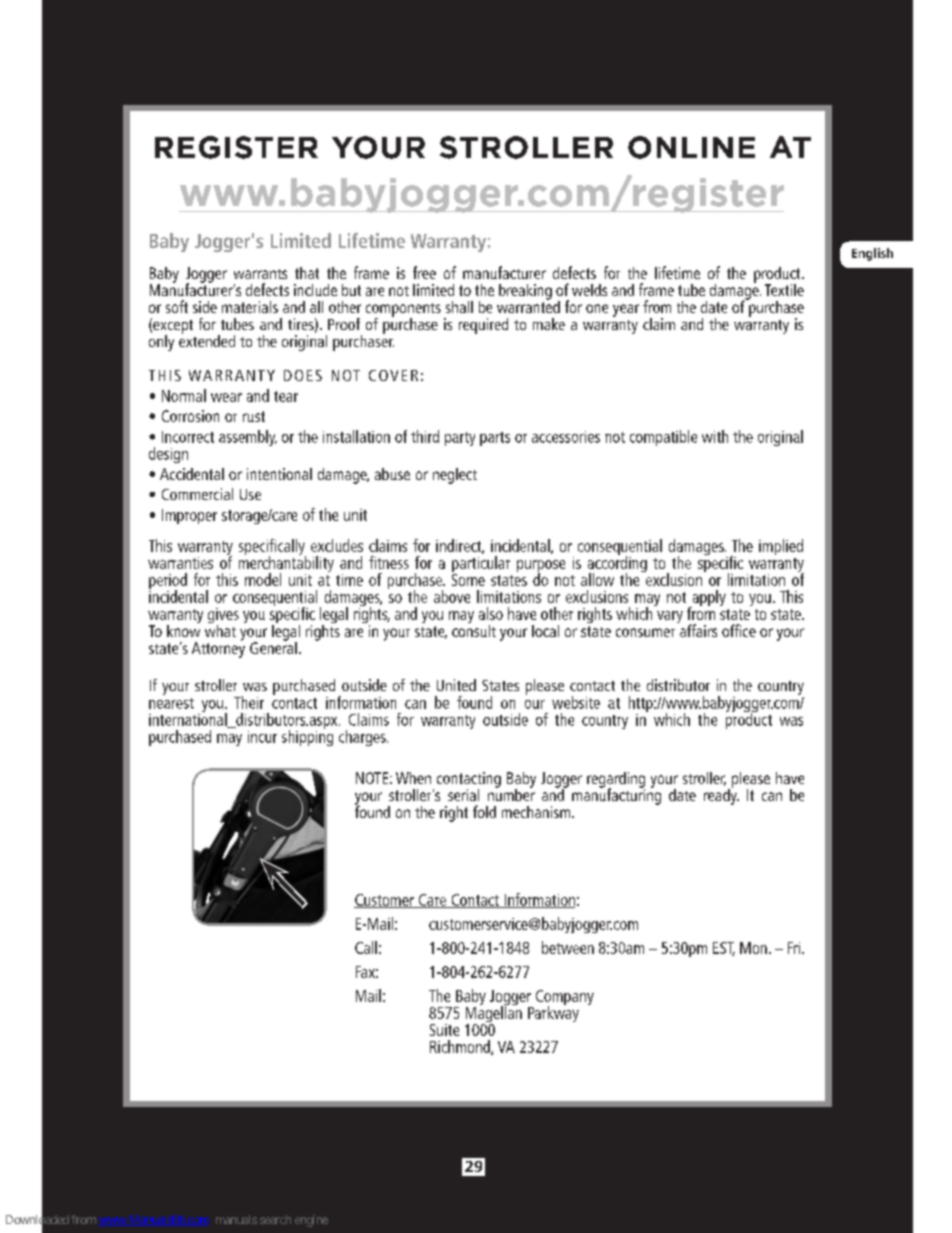  I want to click on ONLINE, so click(691, 147).
